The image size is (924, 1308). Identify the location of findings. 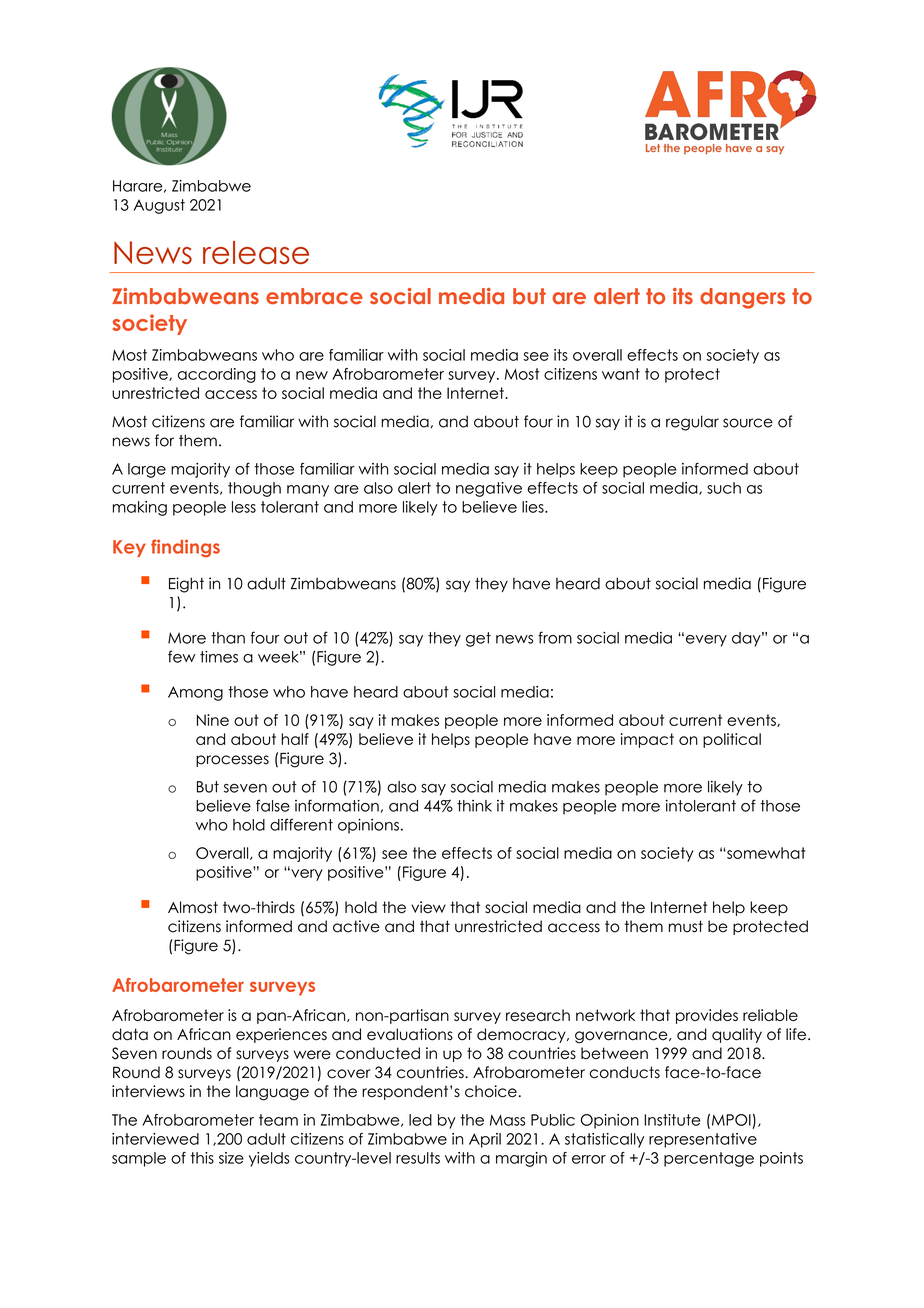
(185, 548).
